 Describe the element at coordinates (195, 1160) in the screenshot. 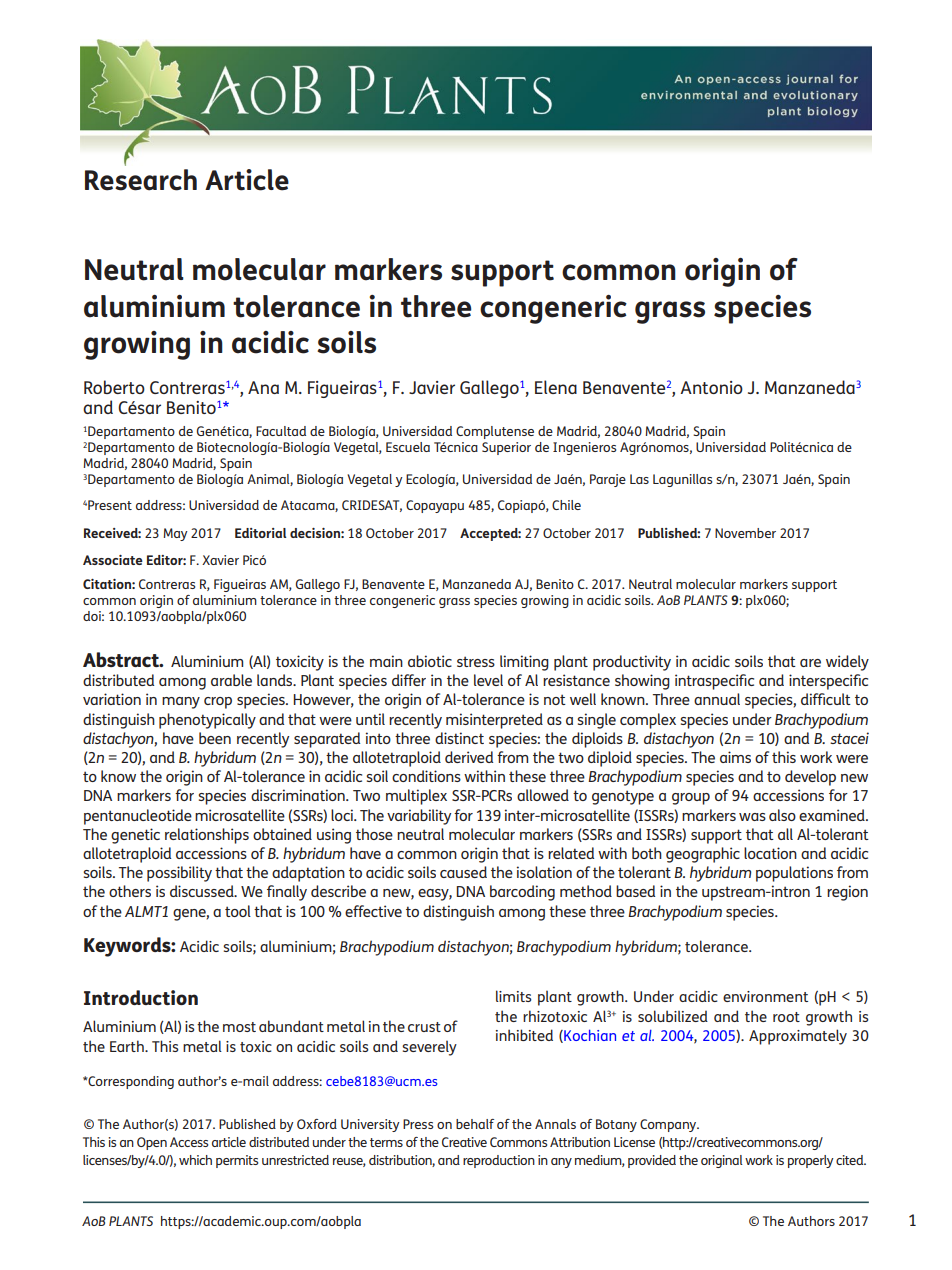

I see `which` at that location.
